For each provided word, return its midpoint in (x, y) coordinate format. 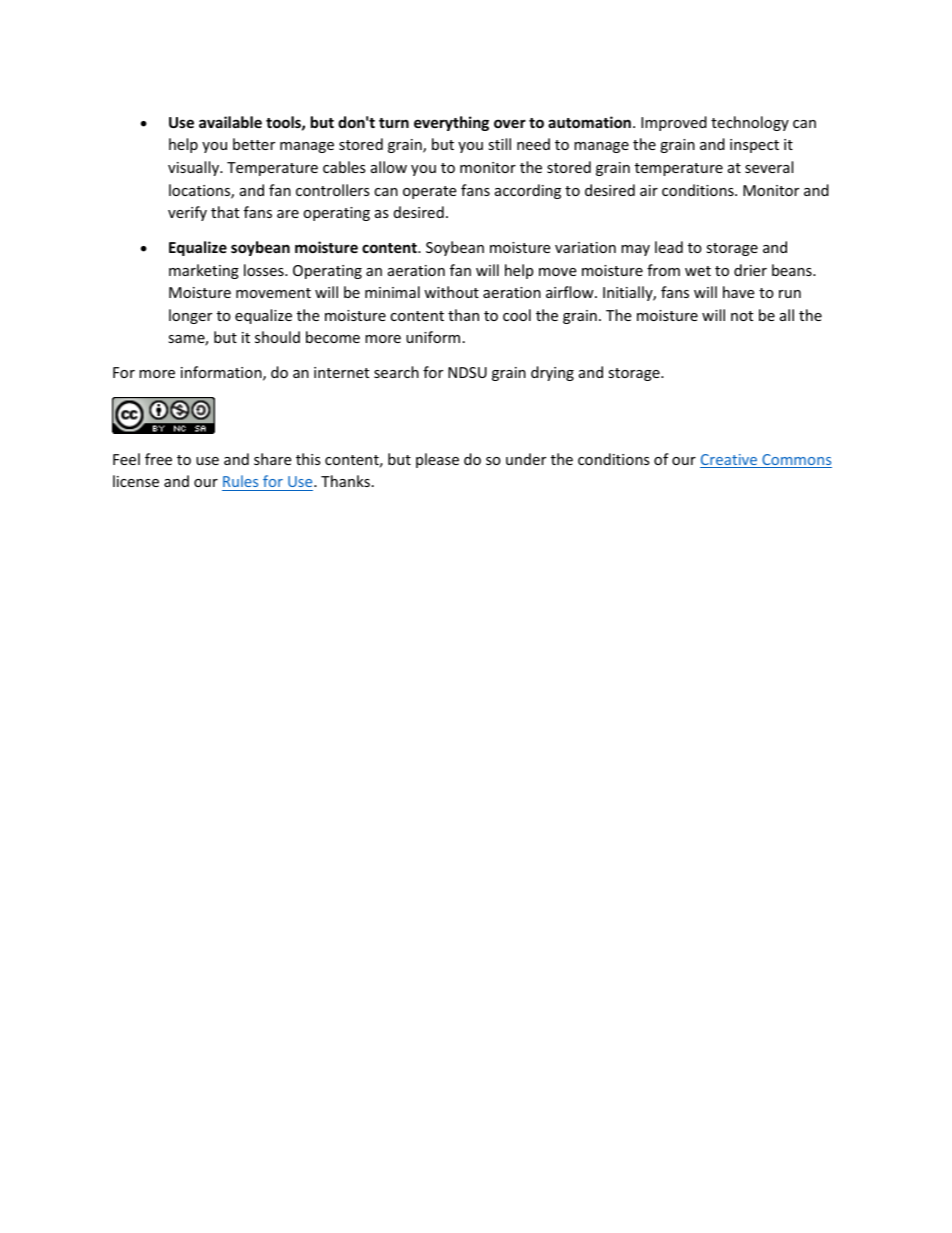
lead (669, 247)
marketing (204, 271)
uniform (433, 337)
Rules (240, 481)
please (437, 460)
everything (451, 123)
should (277, 337)
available (230, 122)
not (742, 316)
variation (585, 247)
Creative (730, 461)
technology (750, 123)
